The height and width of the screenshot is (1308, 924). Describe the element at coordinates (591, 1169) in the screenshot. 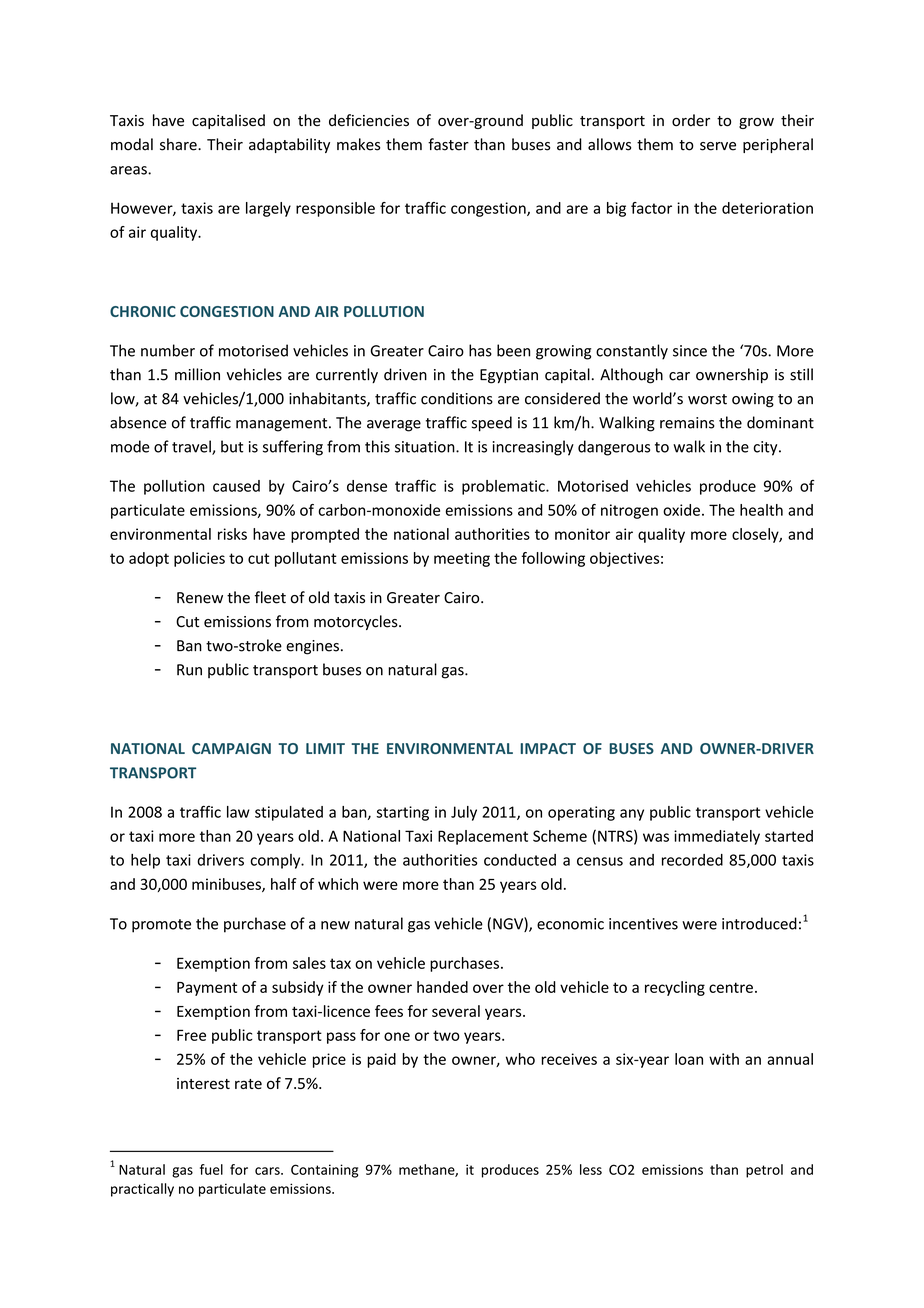

I see `less` at that location.
